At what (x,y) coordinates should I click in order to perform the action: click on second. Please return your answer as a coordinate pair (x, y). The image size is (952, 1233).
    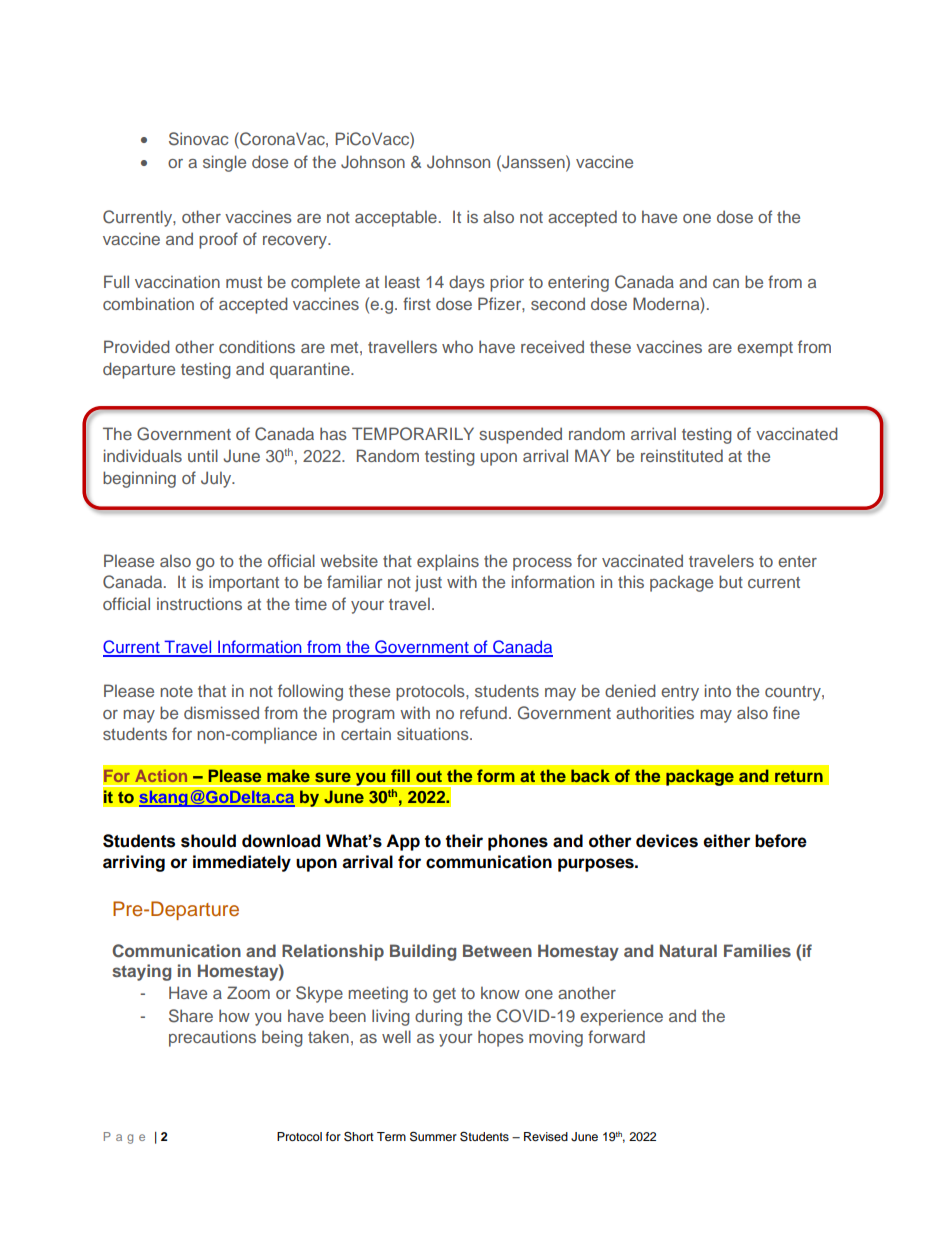
    Looking at the image, I should click on (558, 303).
